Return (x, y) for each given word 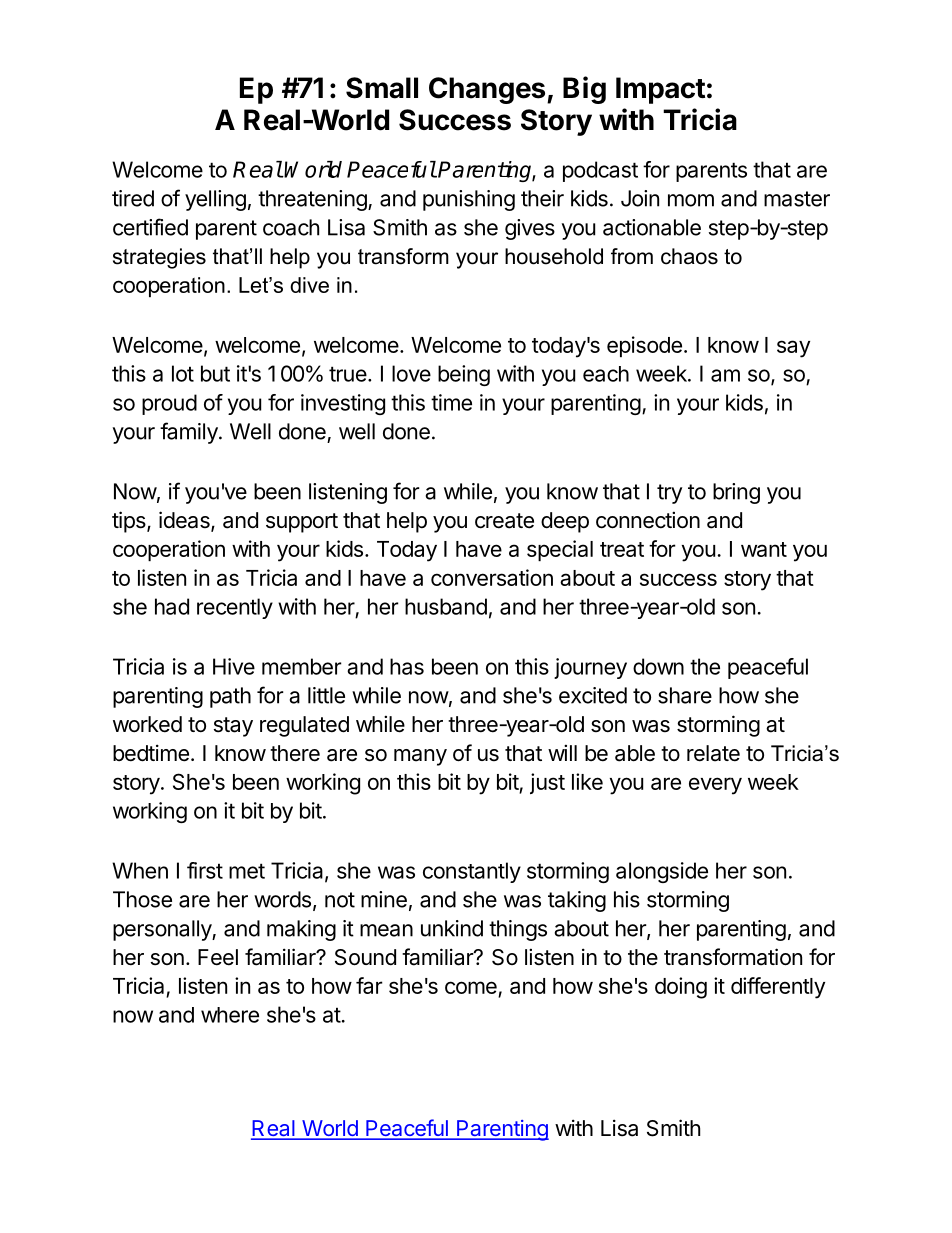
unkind (452, 928)
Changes (487, 90)
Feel (218, 957)
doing (681, 988)
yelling (215, 200)
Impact (660, 90)
